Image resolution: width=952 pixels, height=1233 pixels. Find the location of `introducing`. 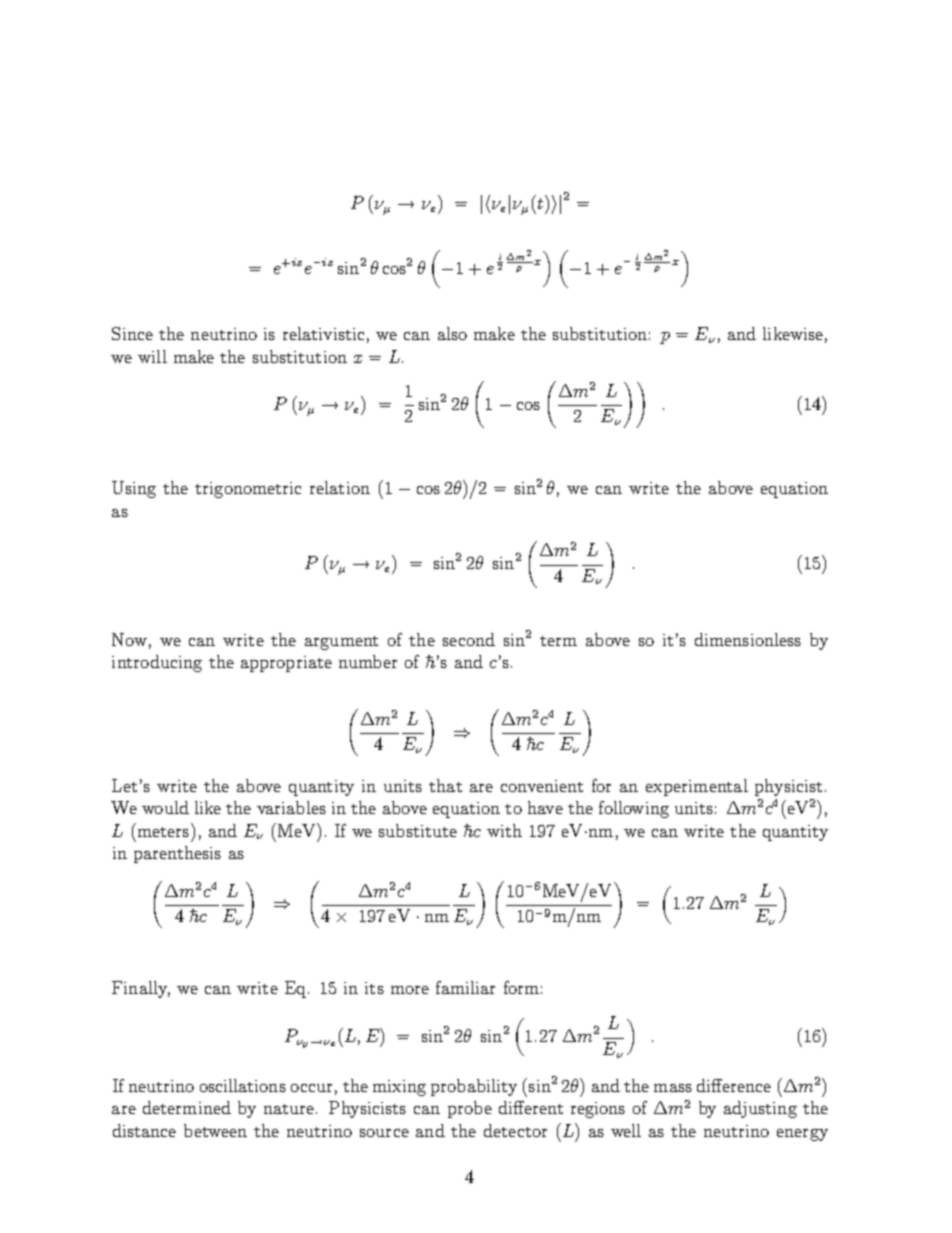

introducing is located at coordinates (157, 663).
